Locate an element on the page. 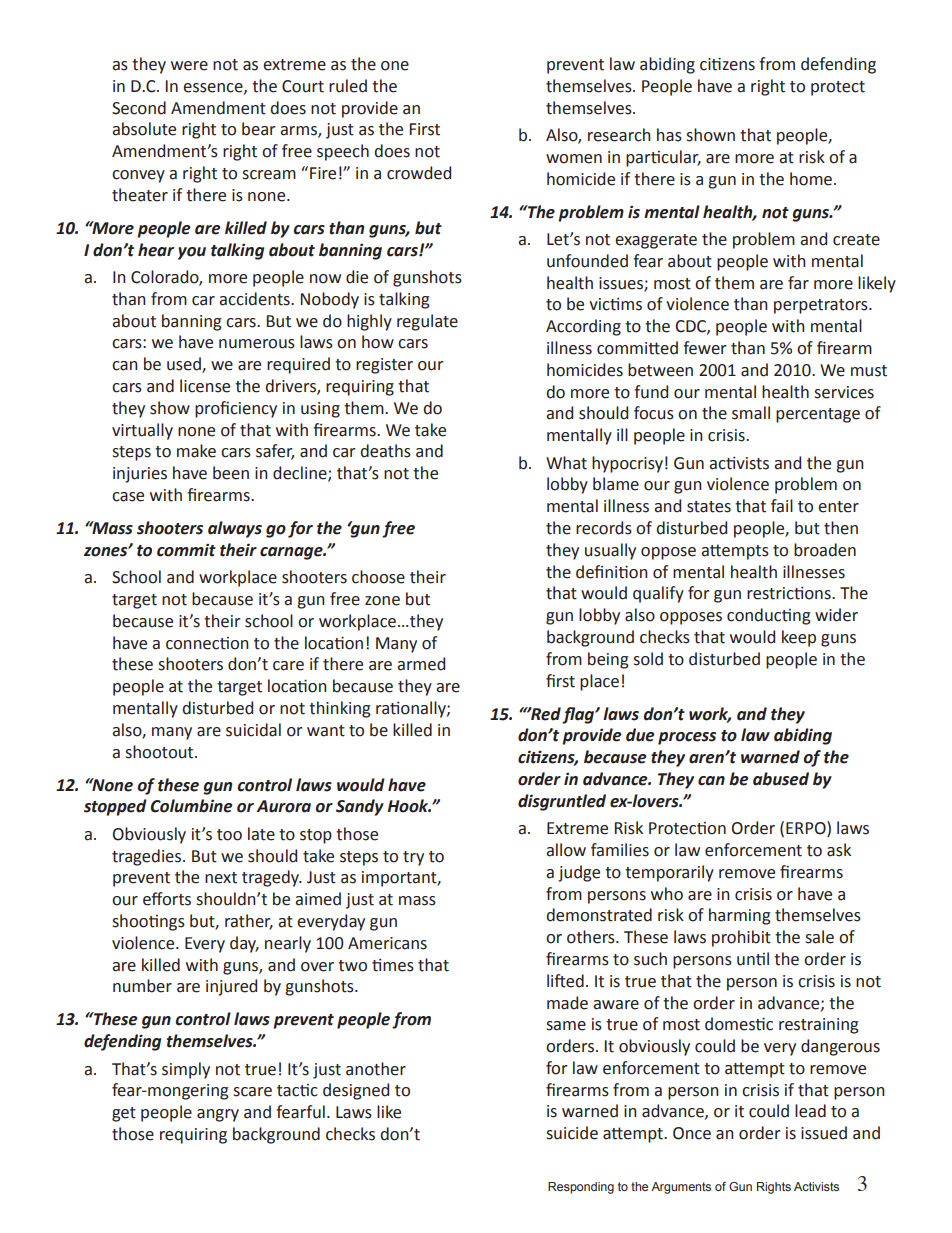  disgruntled is located at coordinates (562, 802).
